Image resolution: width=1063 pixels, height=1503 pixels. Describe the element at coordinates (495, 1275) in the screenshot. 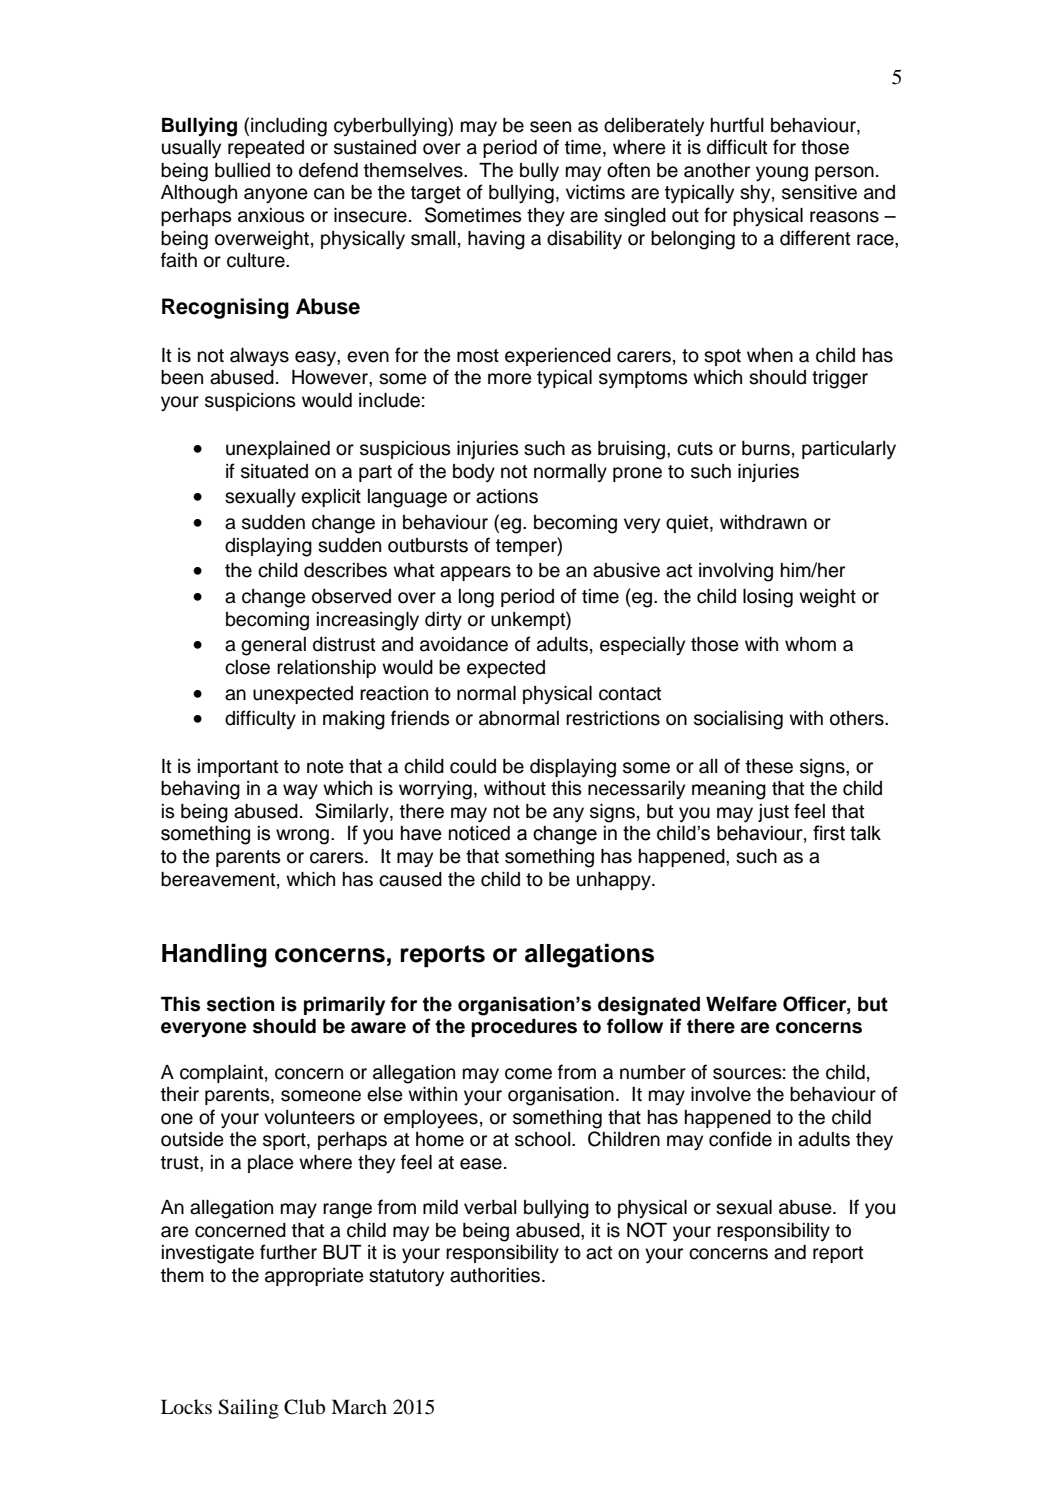

I see `authorities` at that location.
